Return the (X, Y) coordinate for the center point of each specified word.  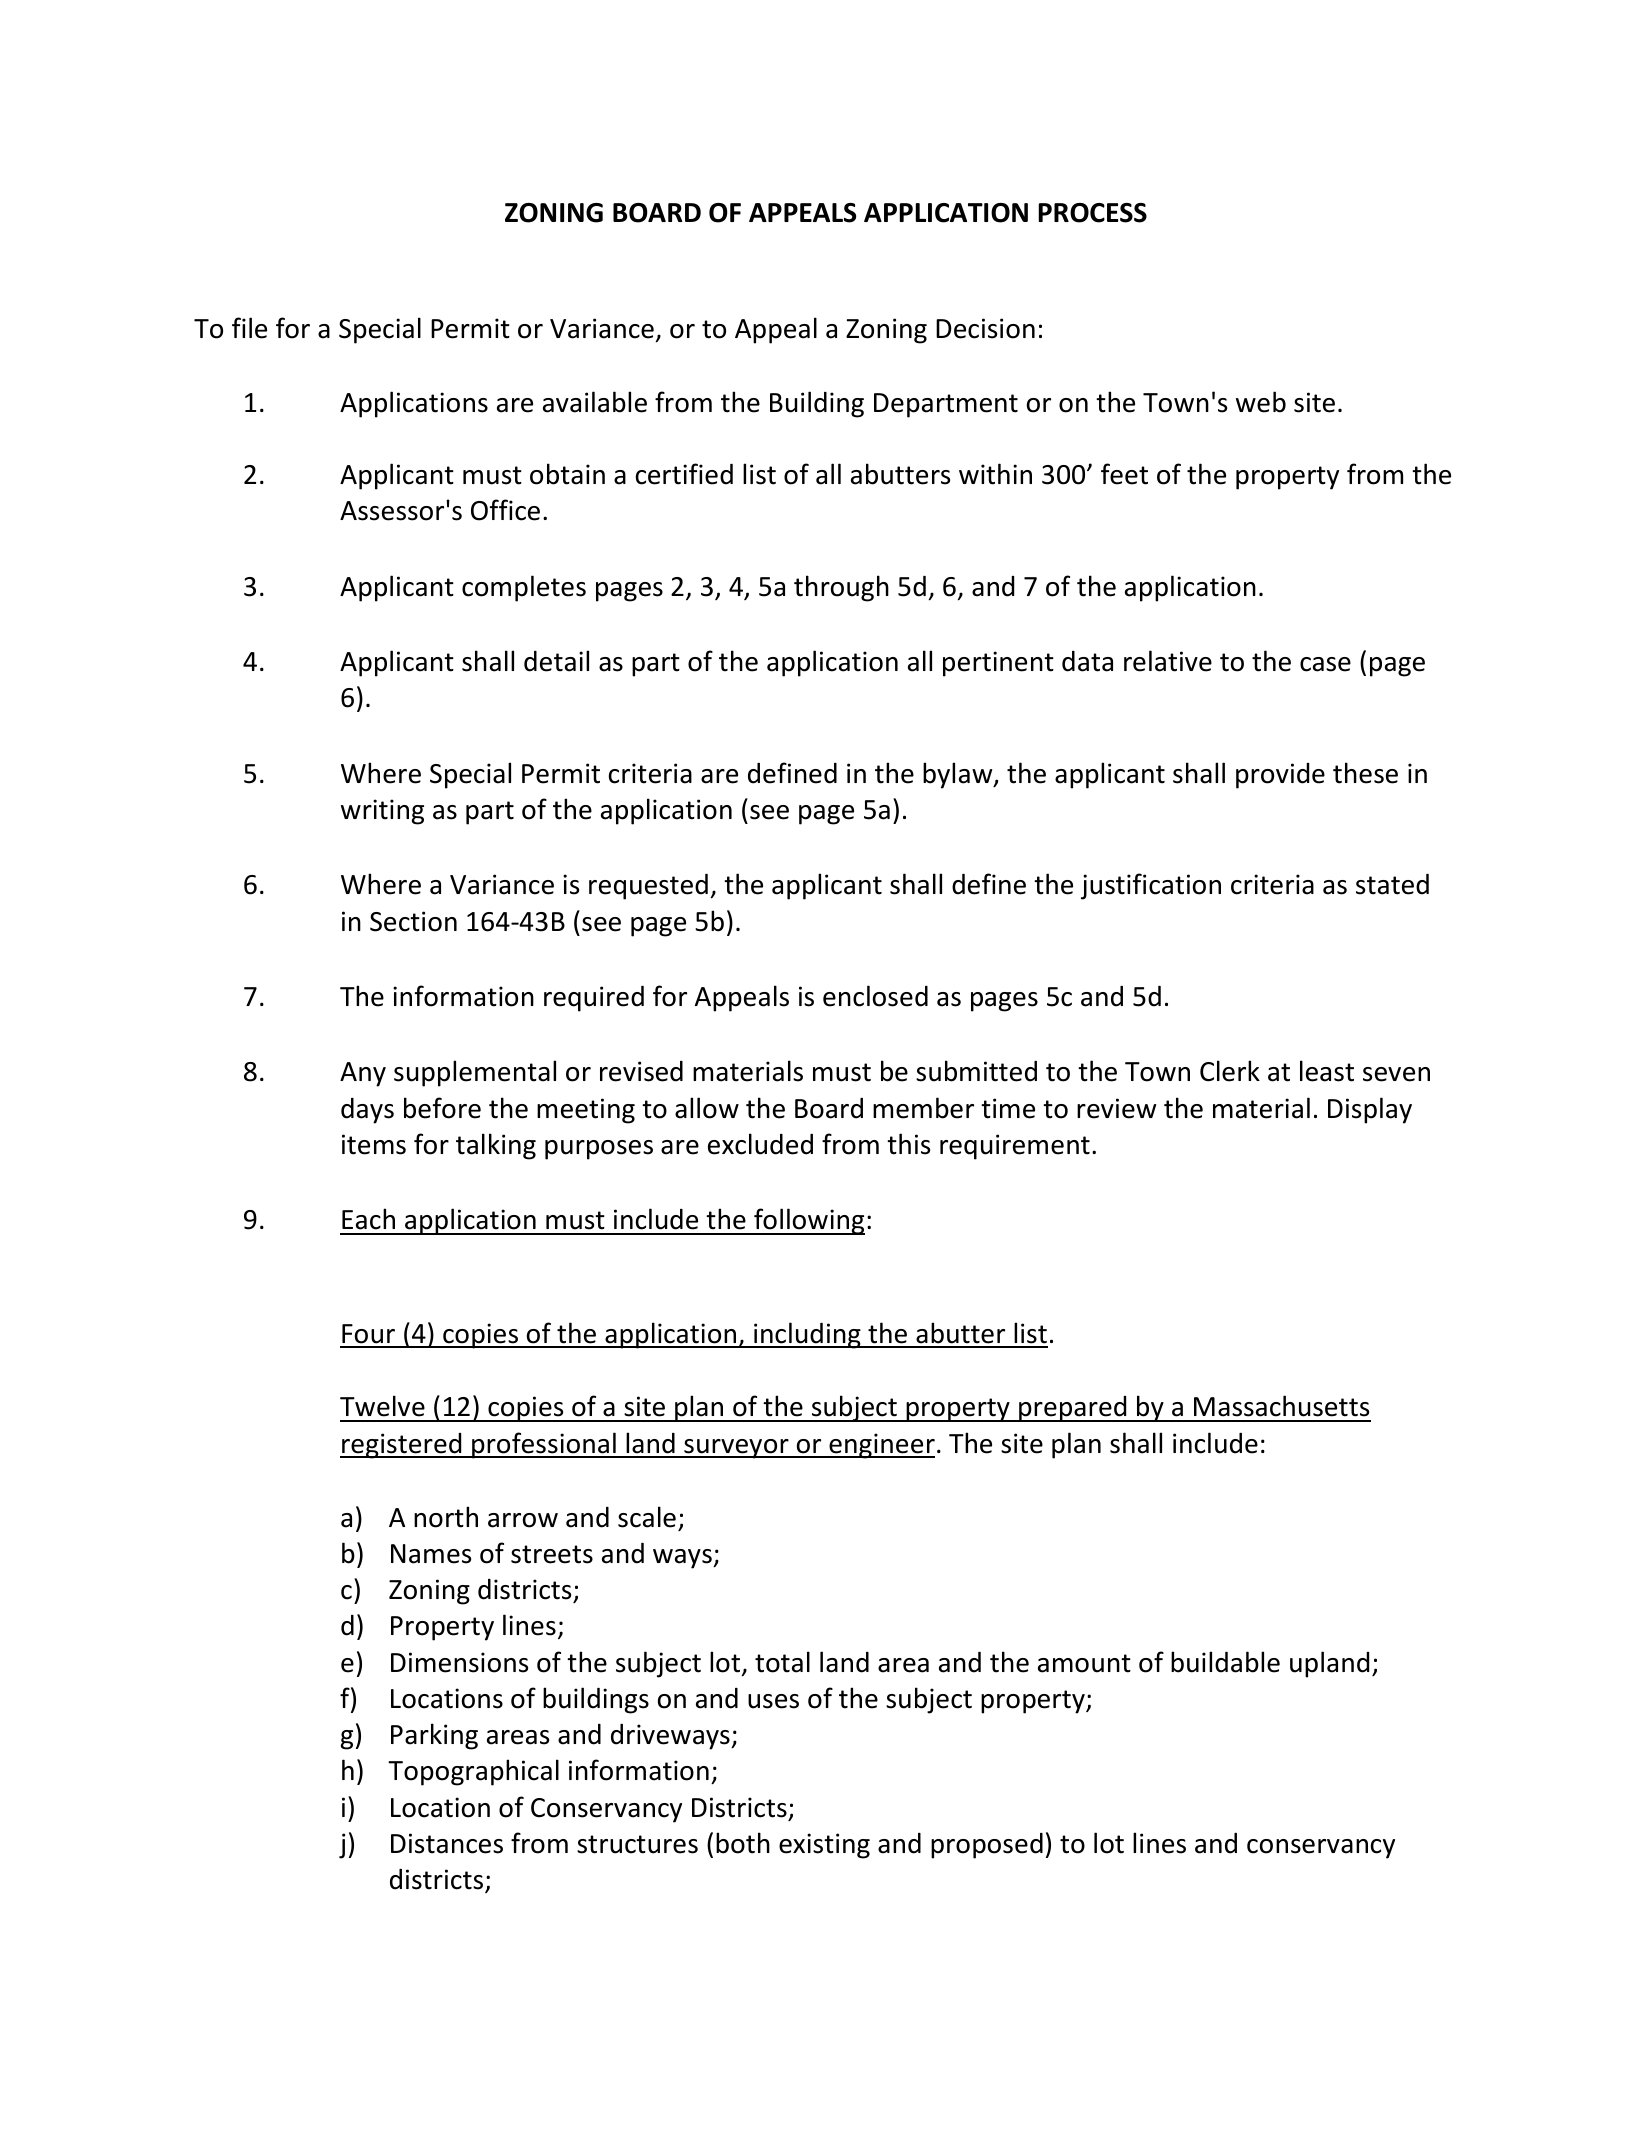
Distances (447, 1843)
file (249, 328)
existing (824, 1846)
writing (382, 812)
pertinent (998, 664)
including (807, 1335)
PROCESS (1092, 213)
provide (1280, 776)
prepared (1073, 1409)
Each (368, 1219)
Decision (985, 328)
